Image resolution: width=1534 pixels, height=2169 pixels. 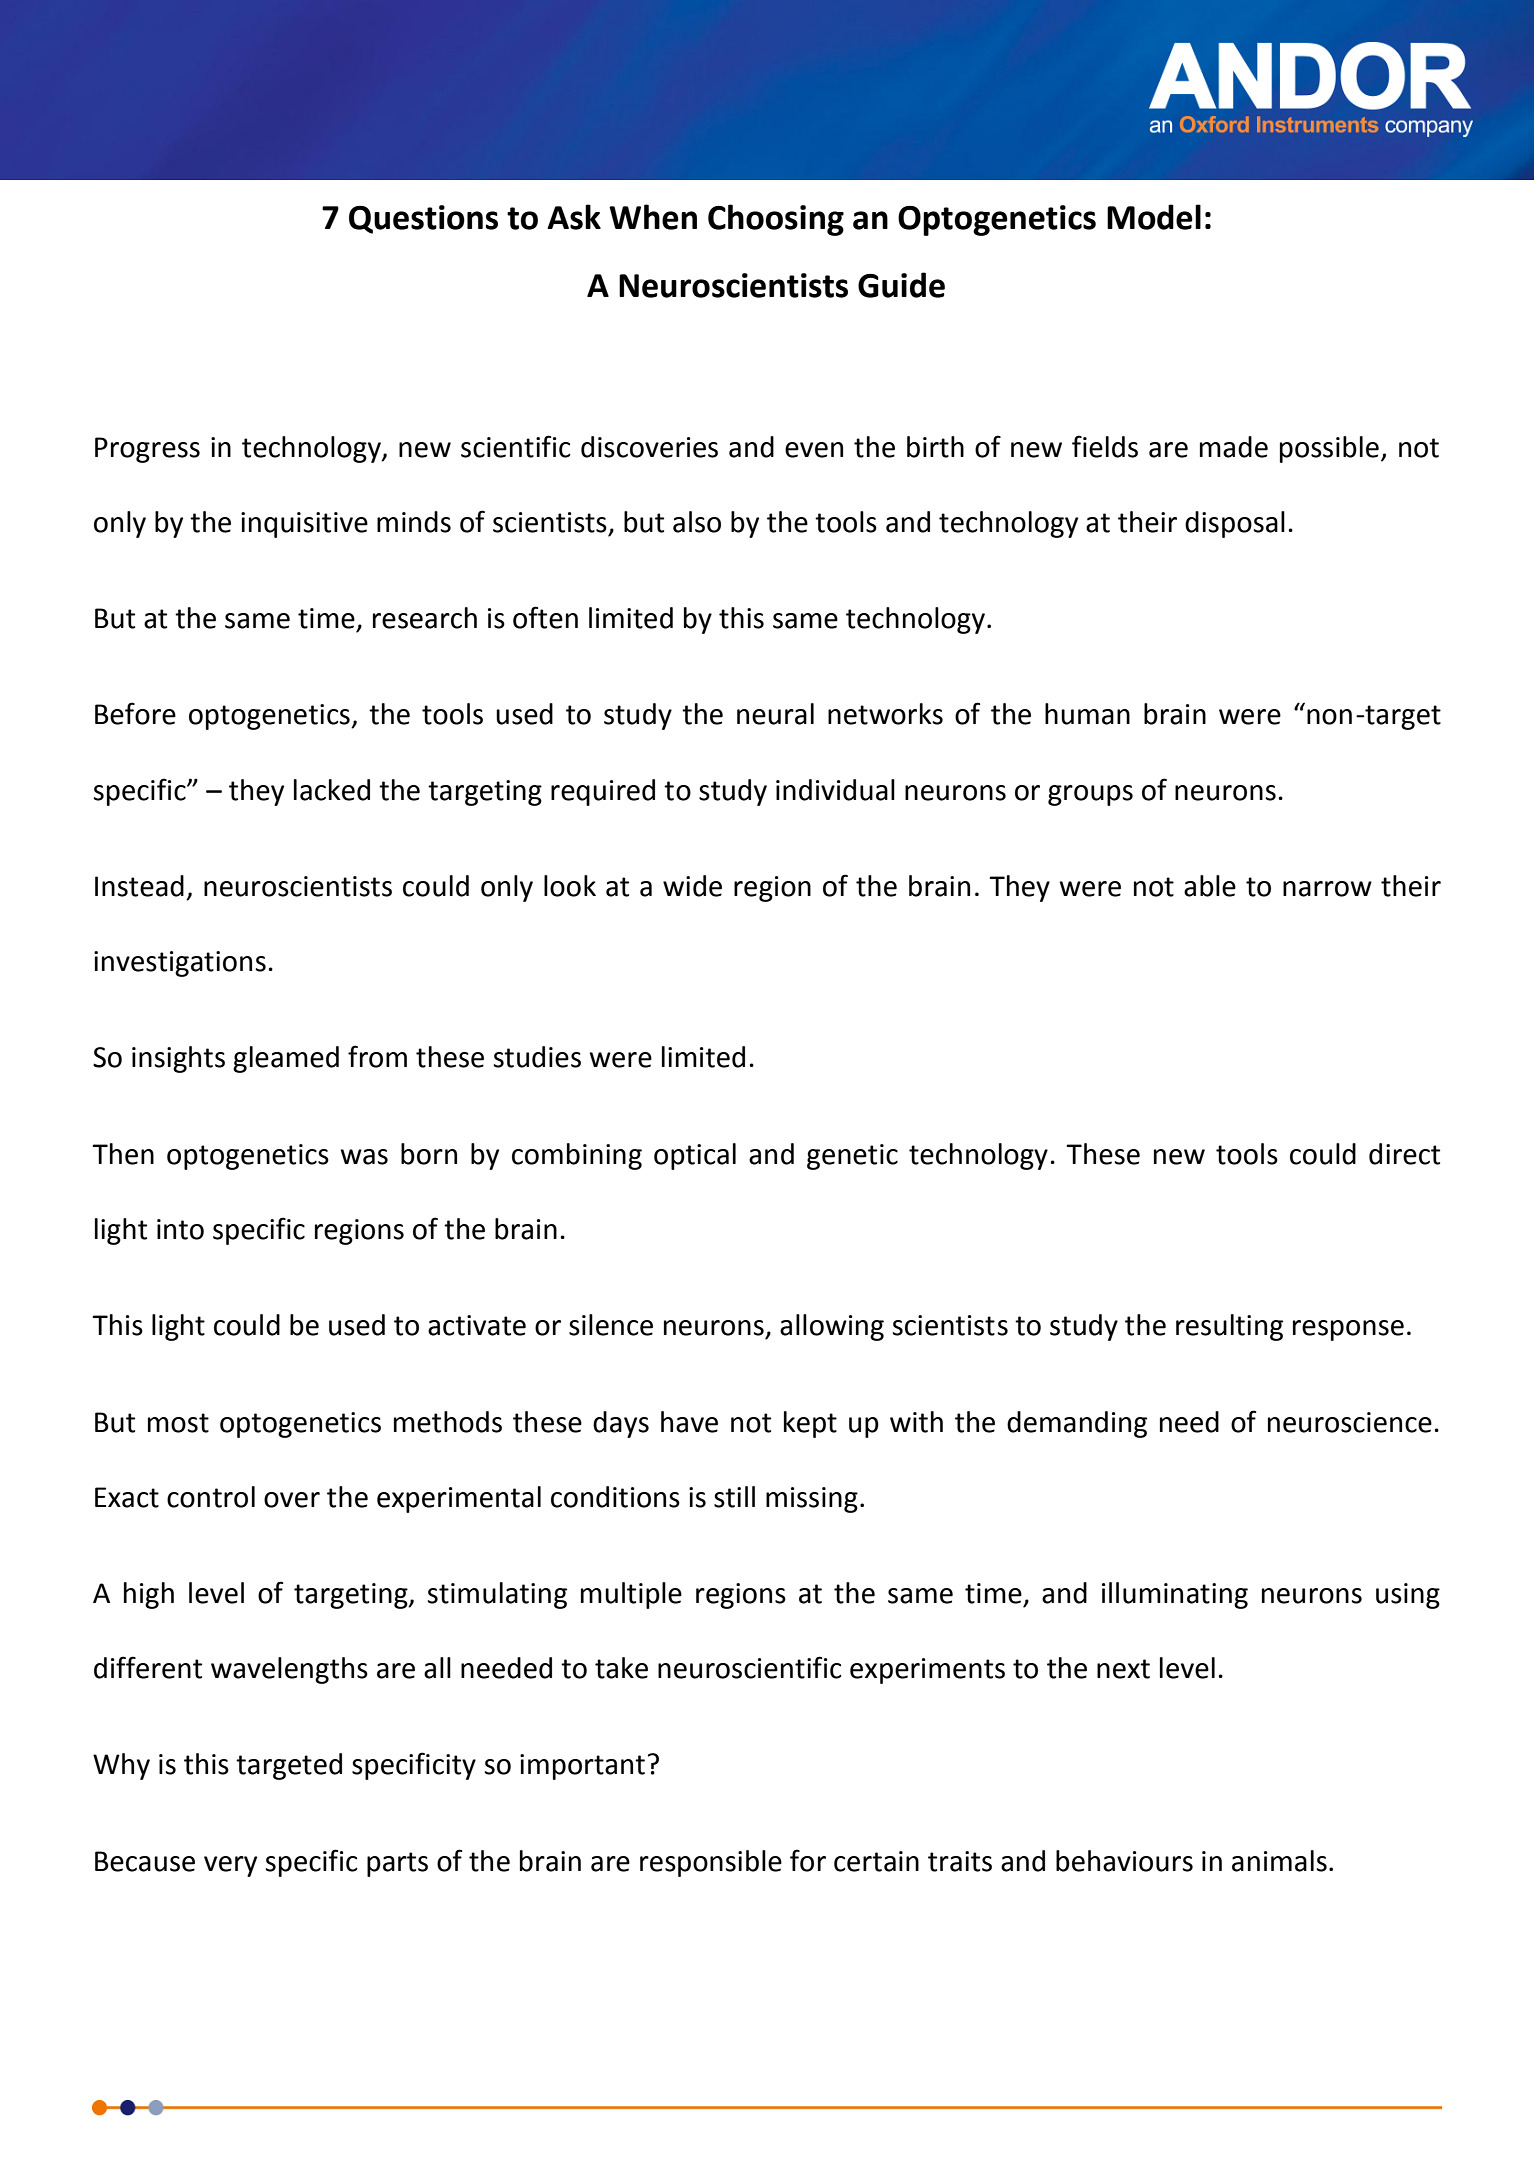 What do you see at coordinates (1090, 795) in the screenshot?
I see `groups` at bounding box center [1090, 795].
